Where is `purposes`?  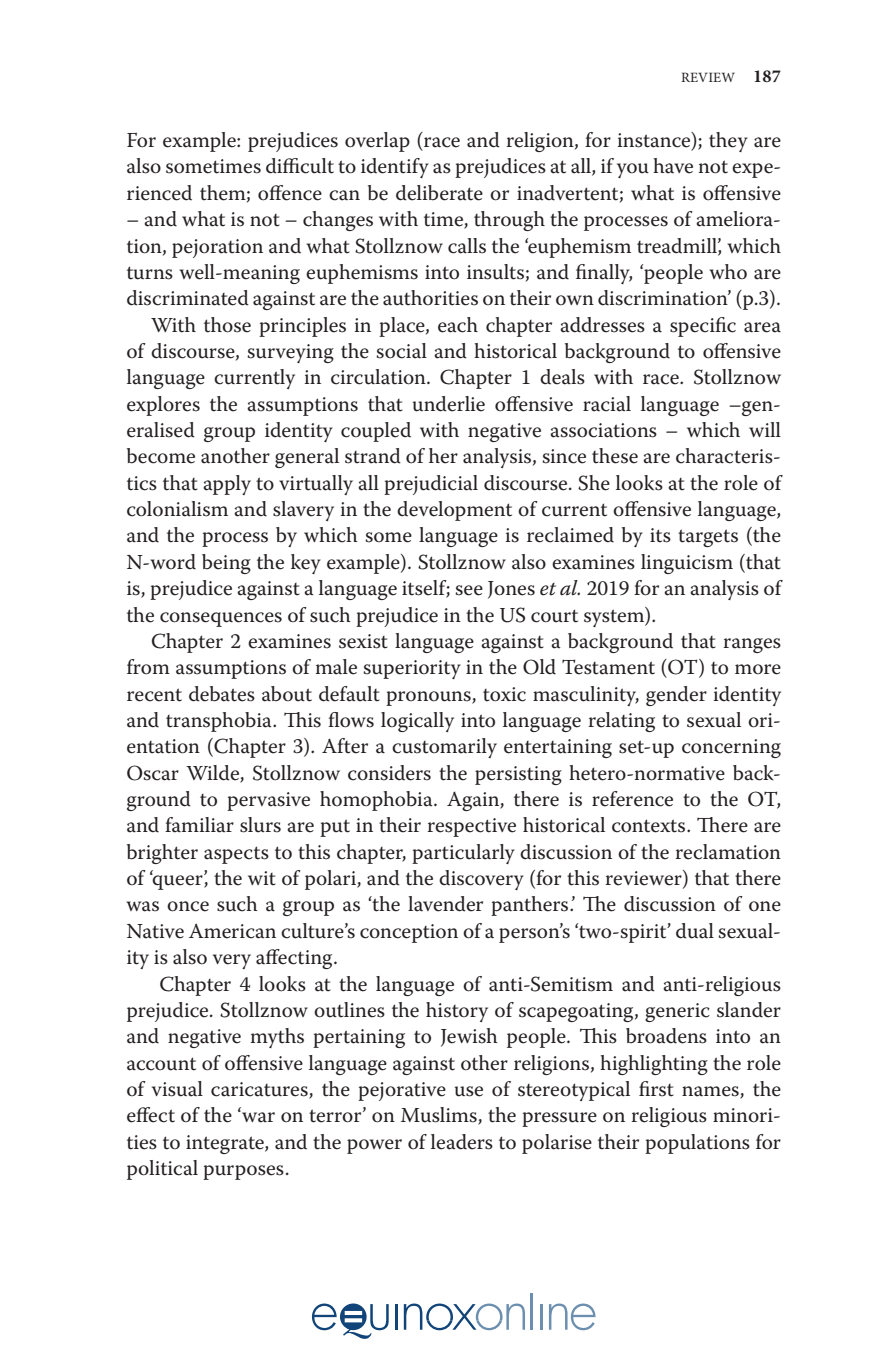 purposes is located at coordinates (243, 1172).
